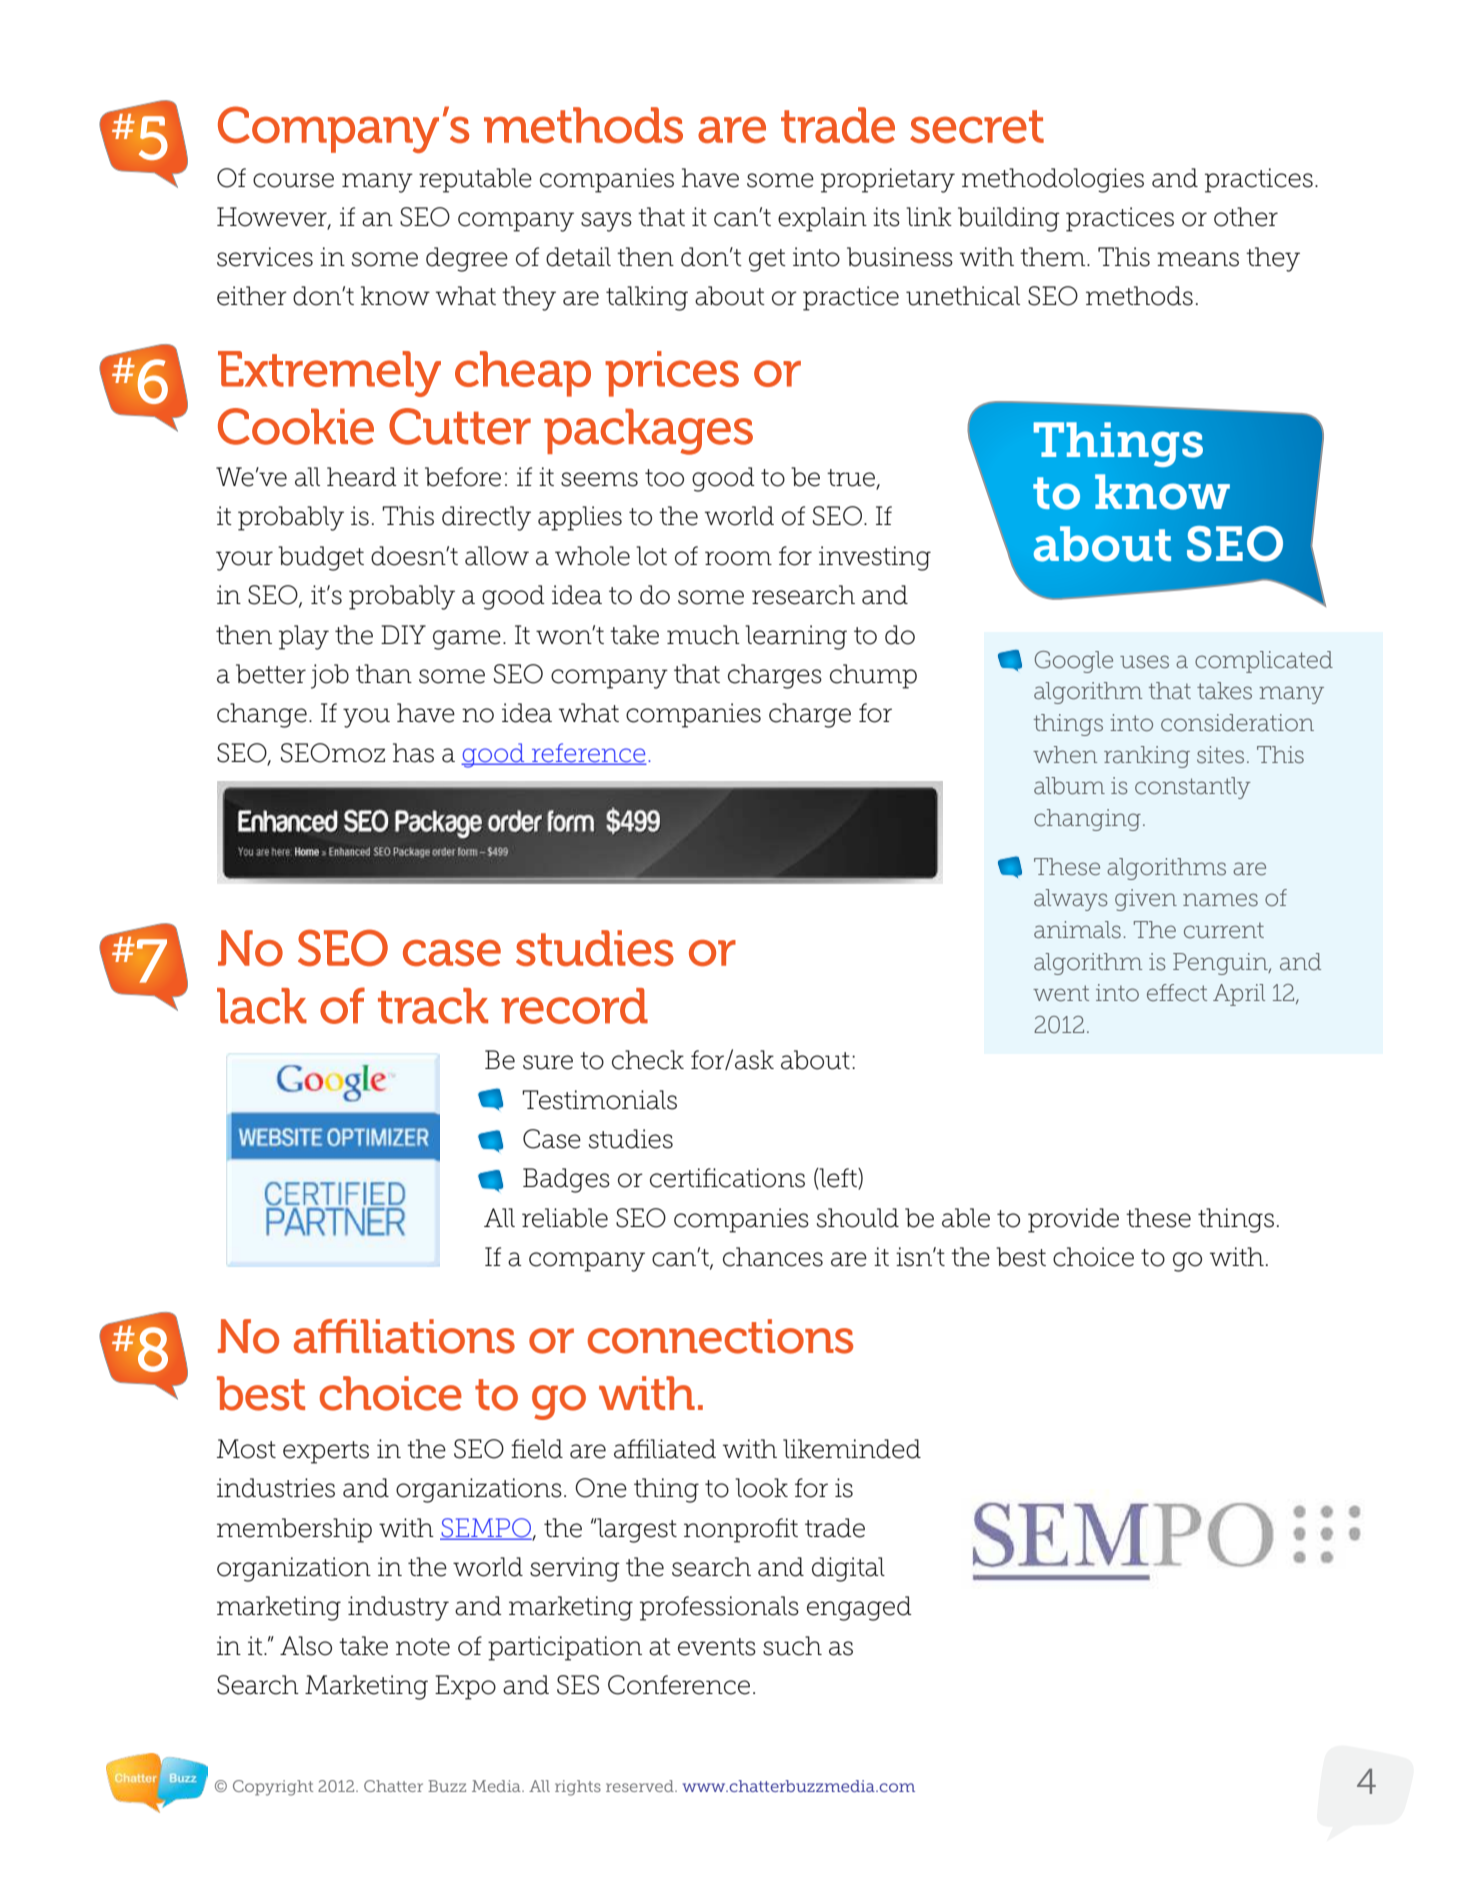 The width and height of the screenshot is (1469, 1901). Describe the element at coordinates (796, 637) in the screenshot. I see `learning` at that location.
